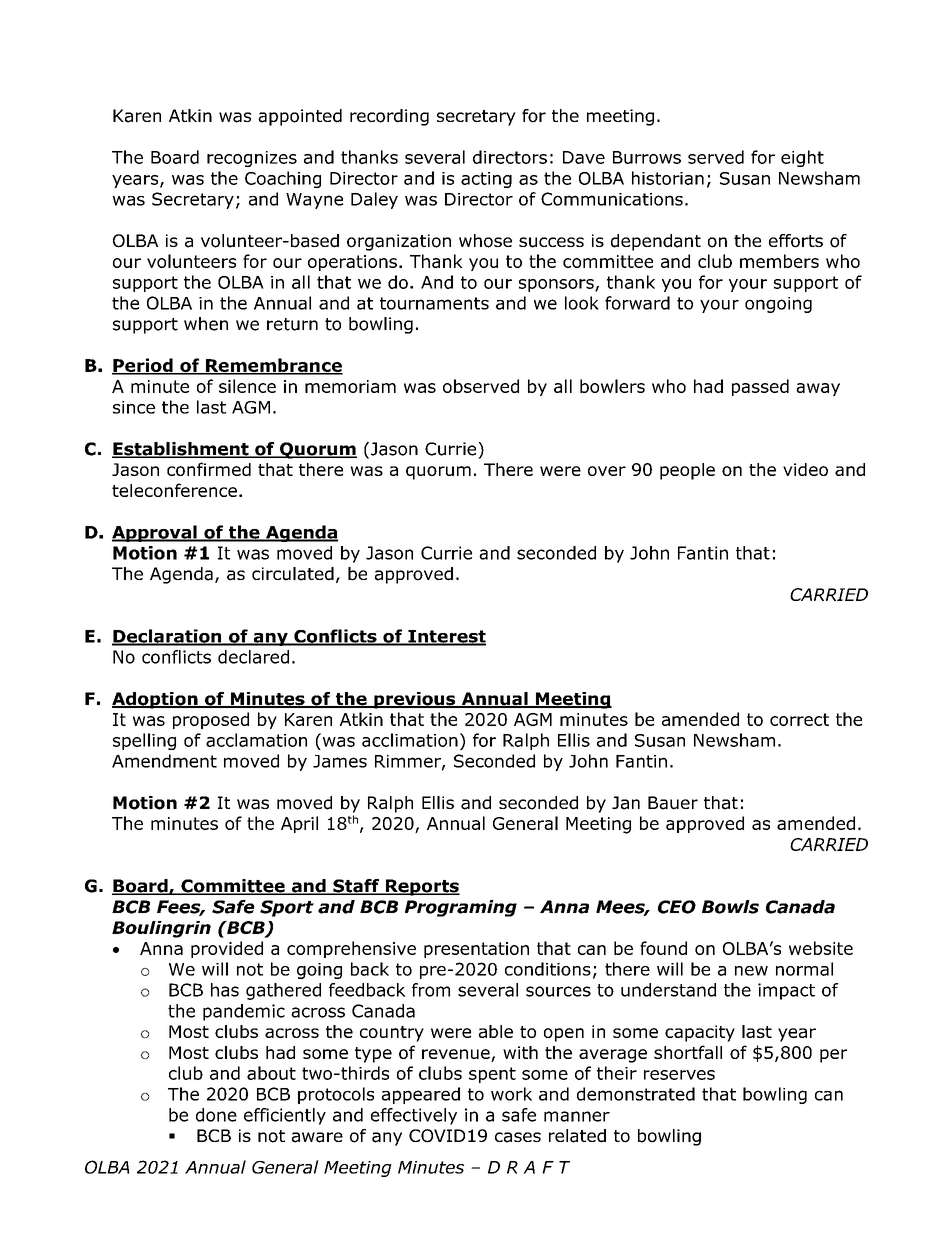 This image has height=1233, width=952. Describe the element at coordinates (486, 180) in the image. I see `acting` at that location.
